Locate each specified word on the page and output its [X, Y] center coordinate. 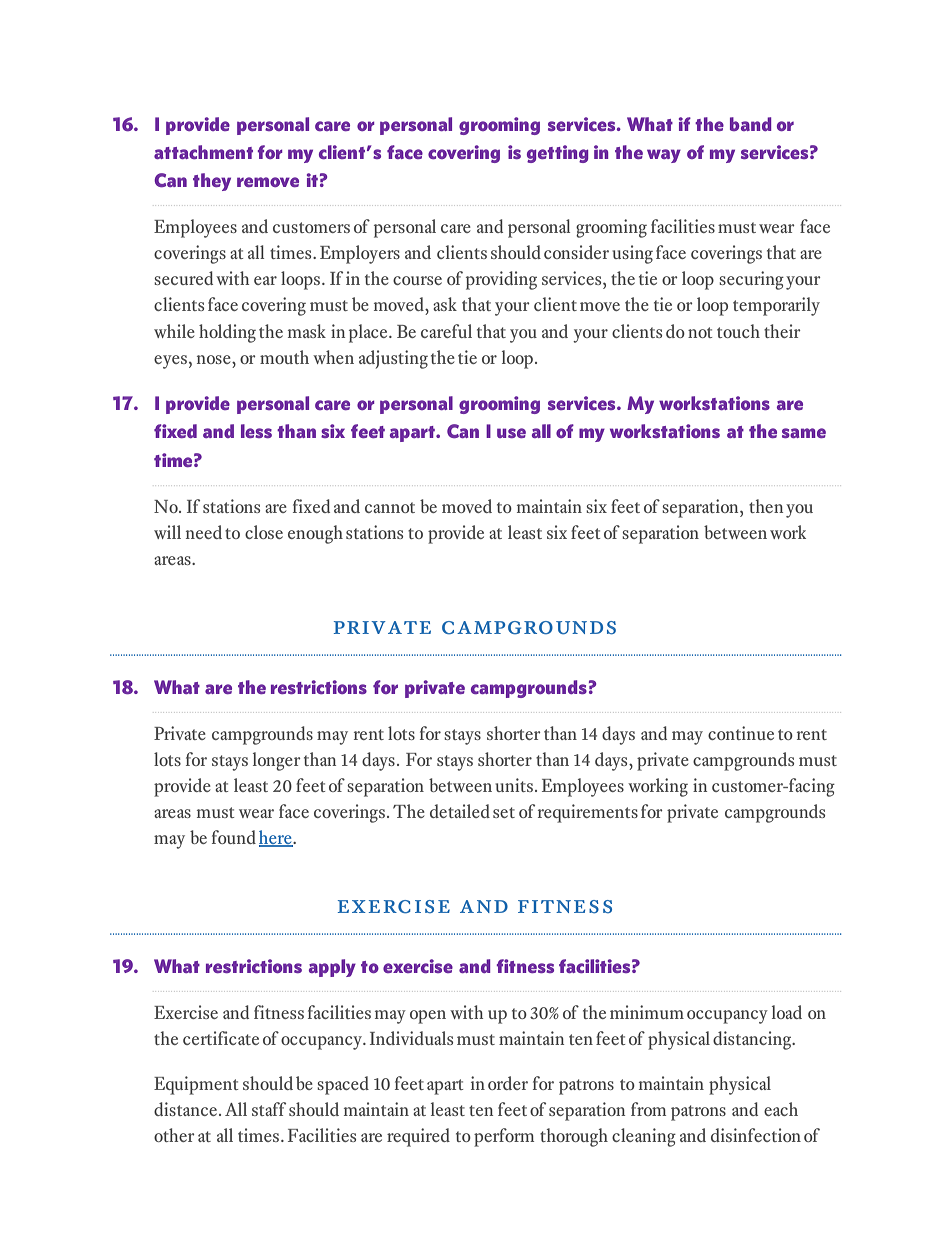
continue [741, 733]
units [514, 785]
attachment [203, 152]
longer [277, 761]
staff [269, 1109]
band [751, 124]
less [256, 431]
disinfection [756, 1135]
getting [558, 154]
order [508, 1083]
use [511, 433]
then [766, 506]
